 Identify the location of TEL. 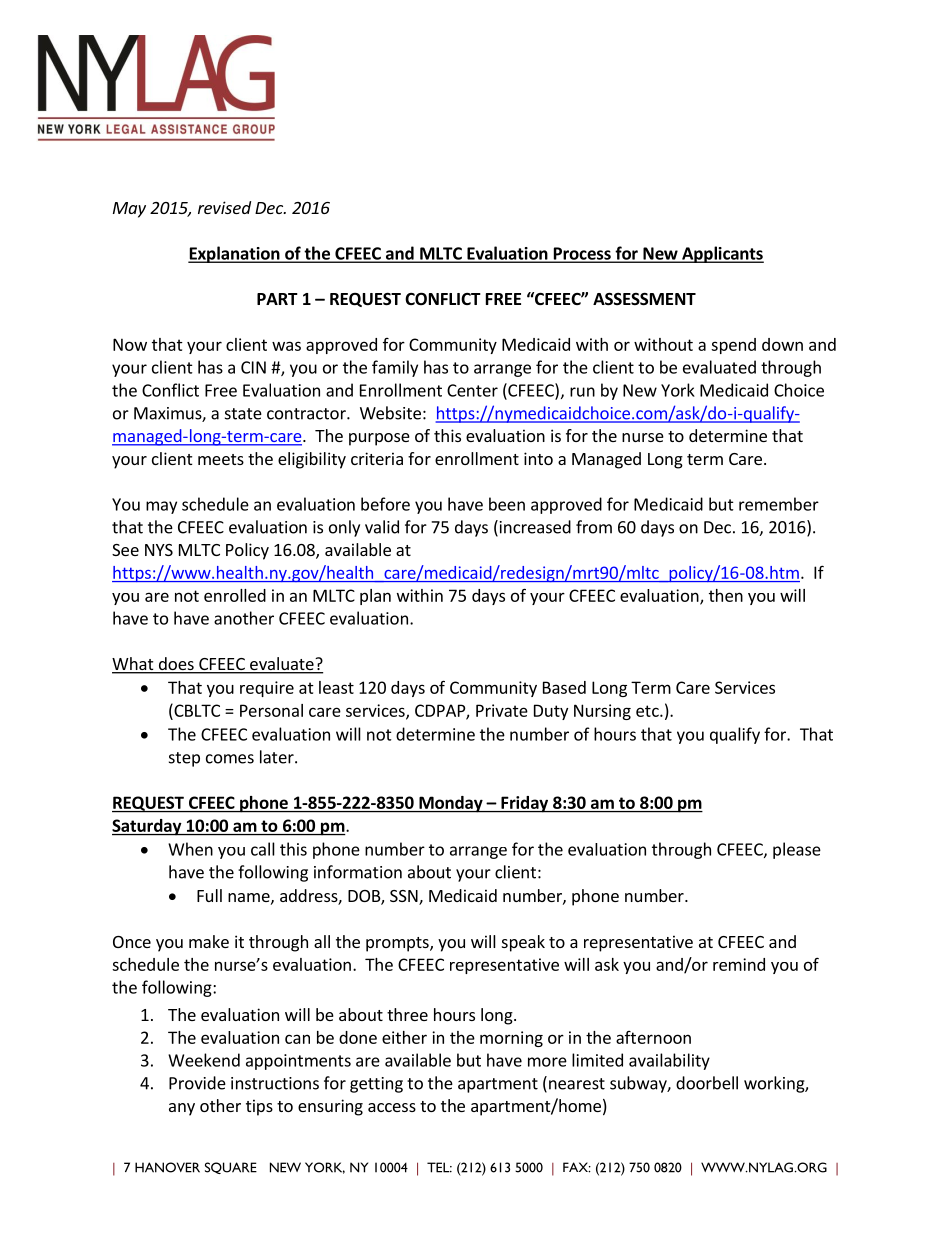
(439, 1167).
